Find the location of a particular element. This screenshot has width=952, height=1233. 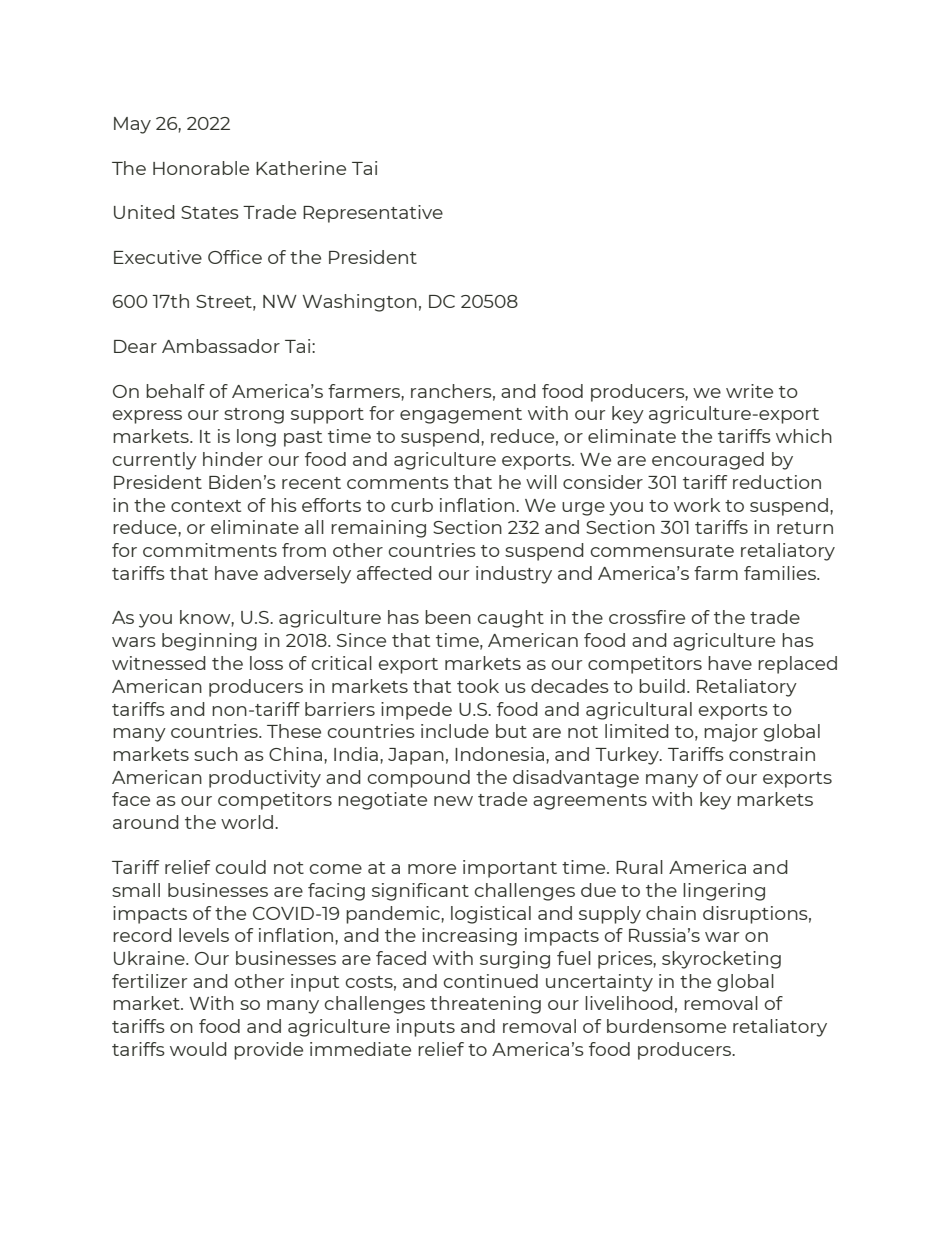

hinder is located at coordinates (233, 459).
